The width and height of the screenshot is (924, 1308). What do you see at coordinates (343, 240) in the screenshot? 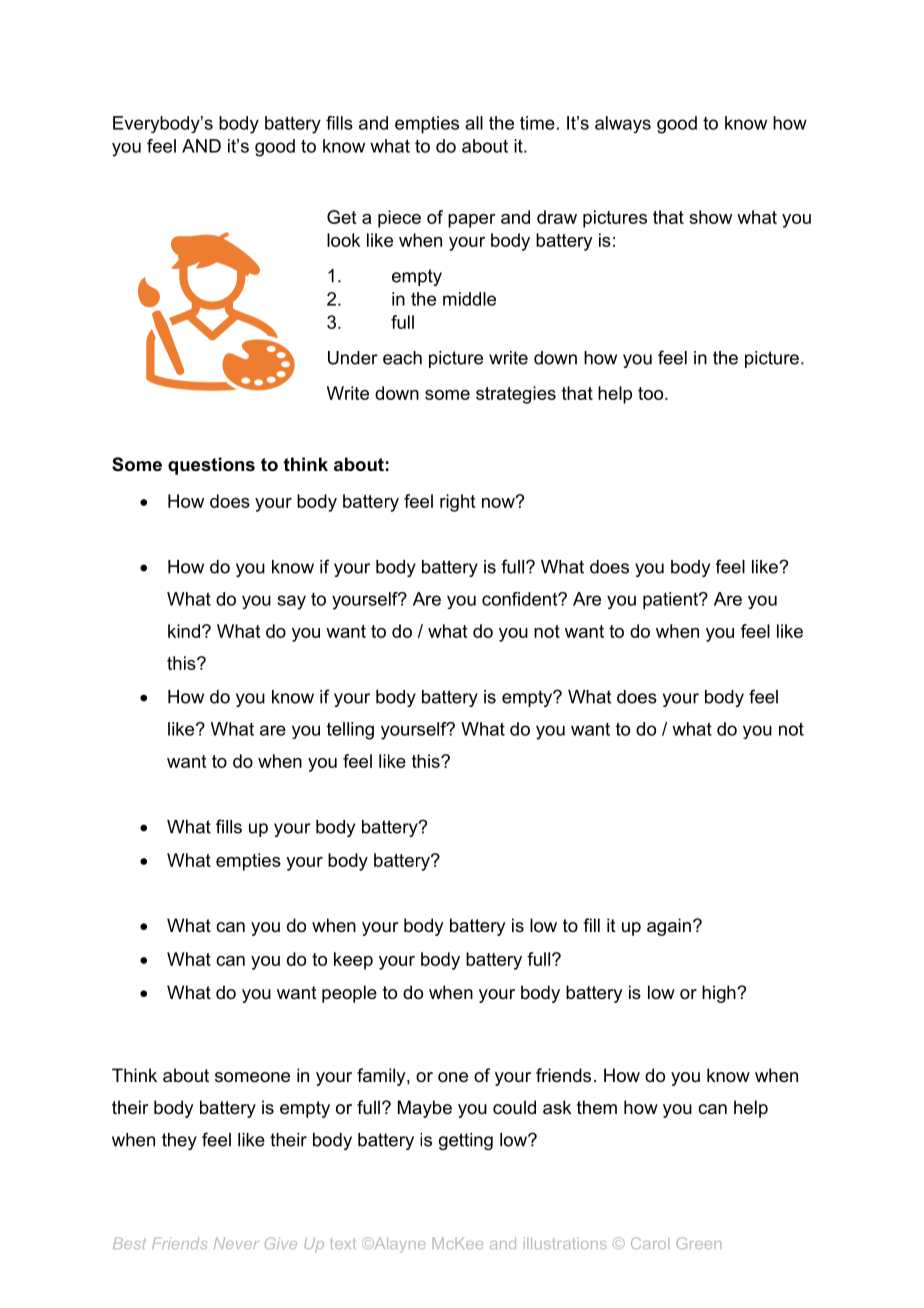
I see `look` at bounding box center [343, 240].
